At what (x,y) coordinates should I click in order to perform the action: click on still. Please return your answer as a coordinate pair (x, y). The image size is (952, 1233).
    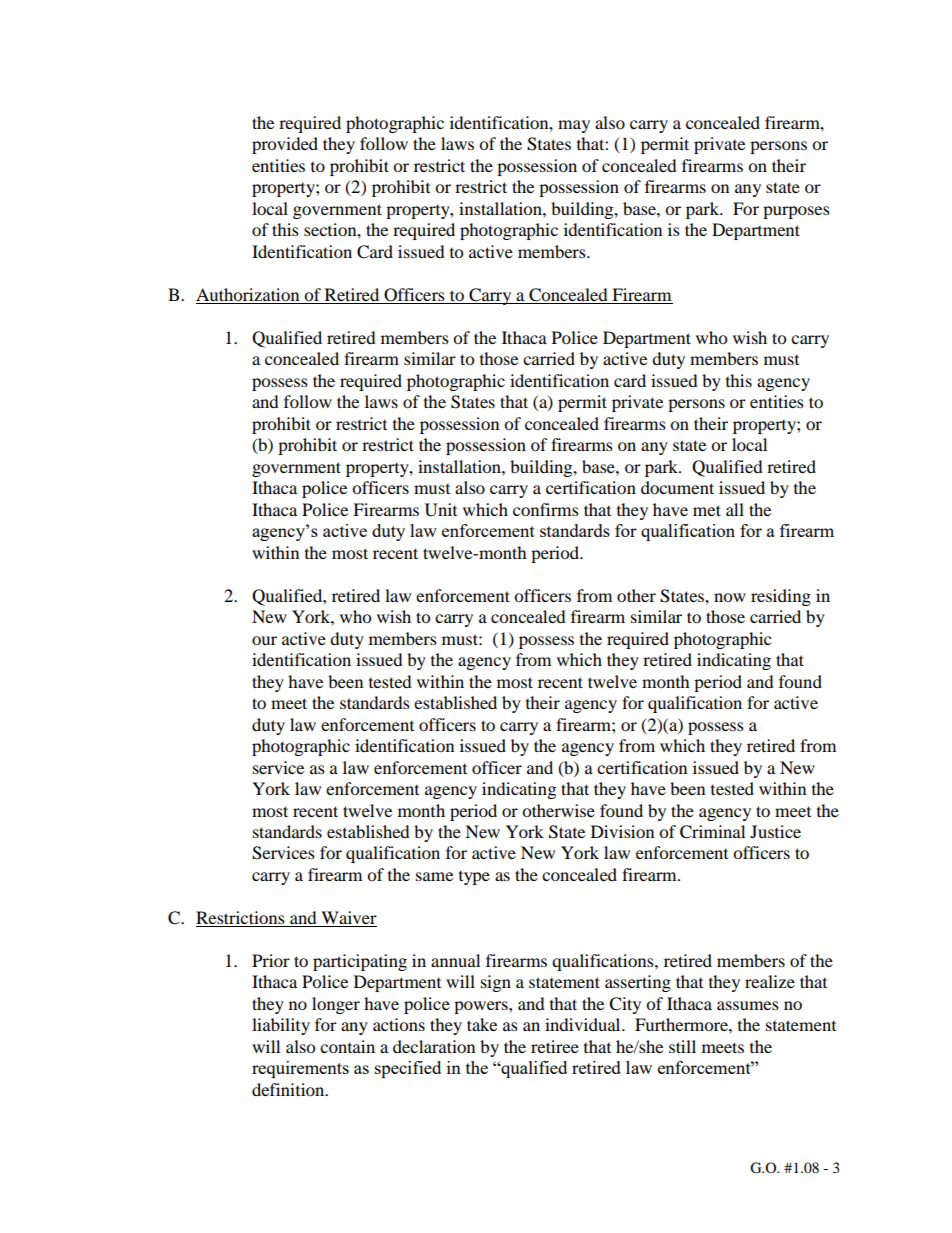
    Looking at the image, I should click on (682, 1046).
